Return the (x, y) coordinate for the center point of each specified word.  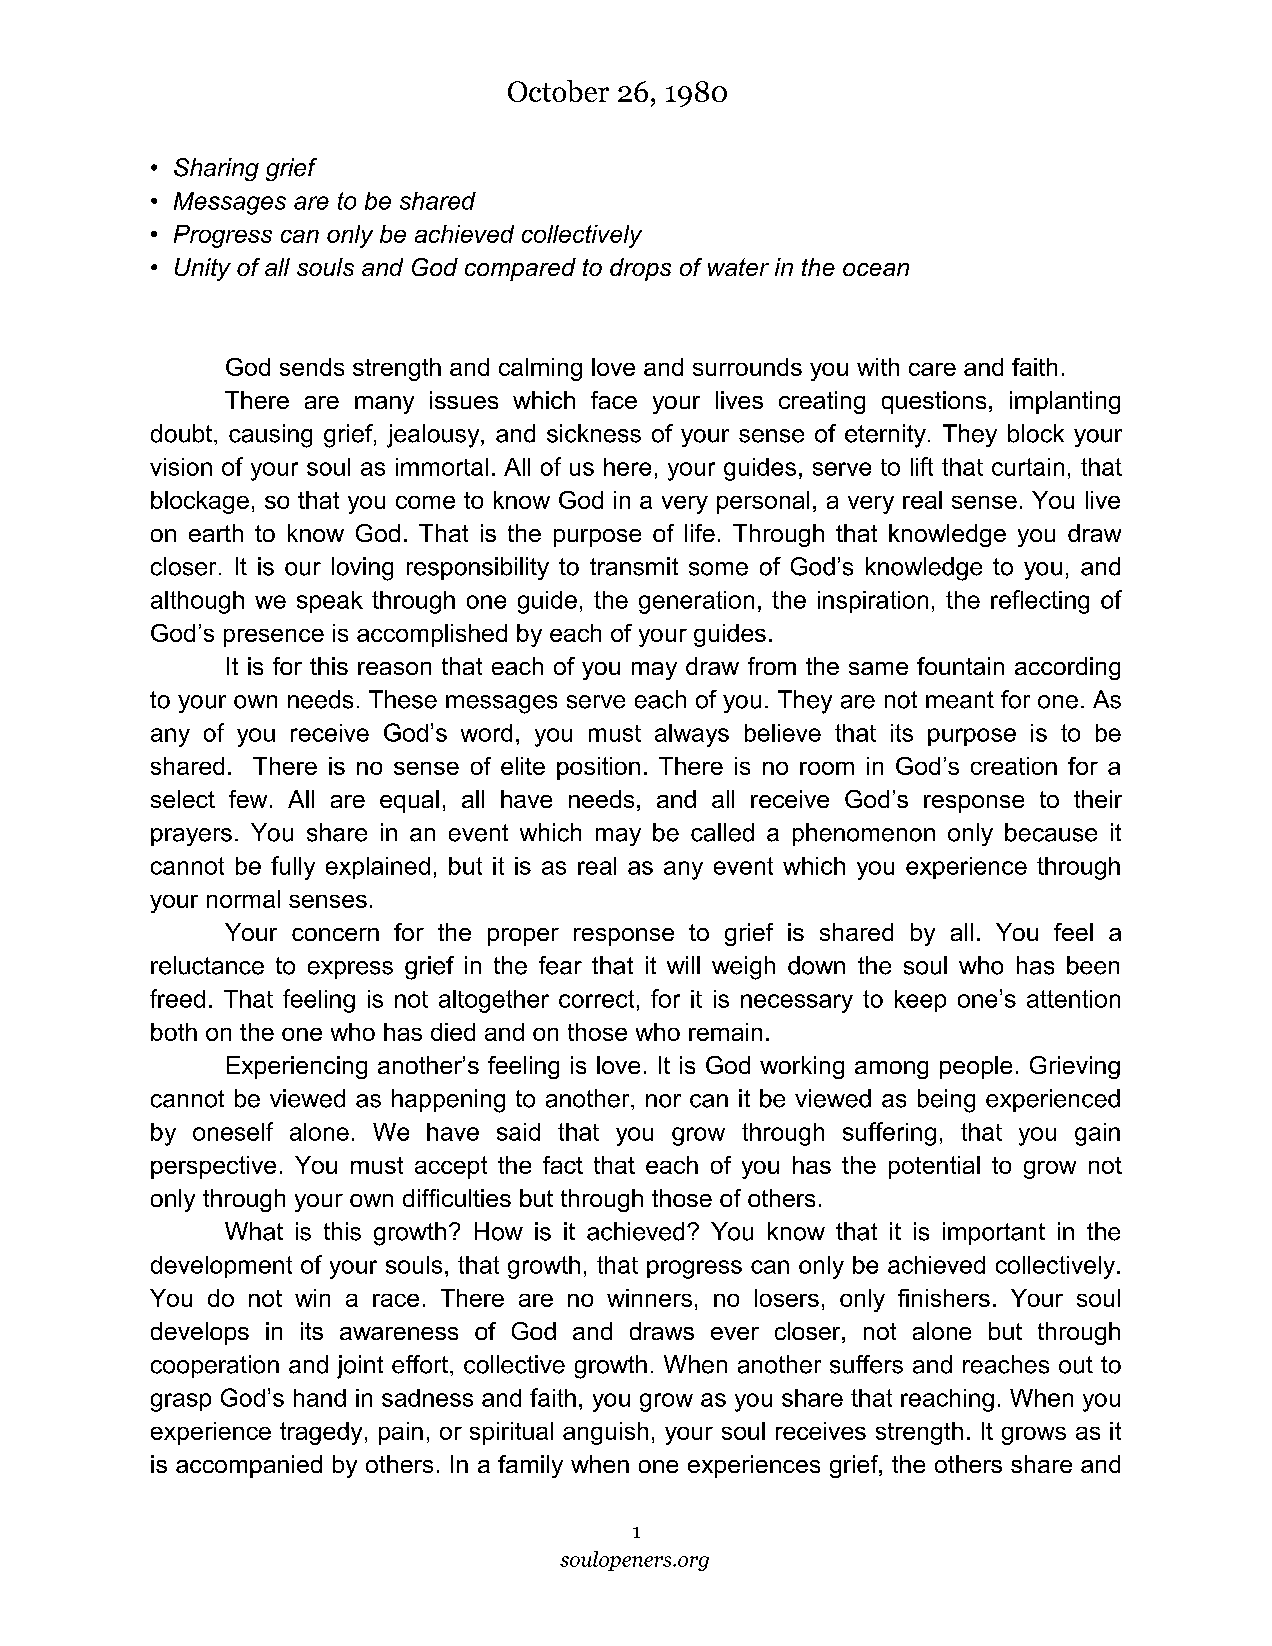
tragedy (321, 1433)
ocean (876, 269)
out (1076, 1365)
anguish (605, 1433)
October (558, 91)
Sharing (216, 169)
